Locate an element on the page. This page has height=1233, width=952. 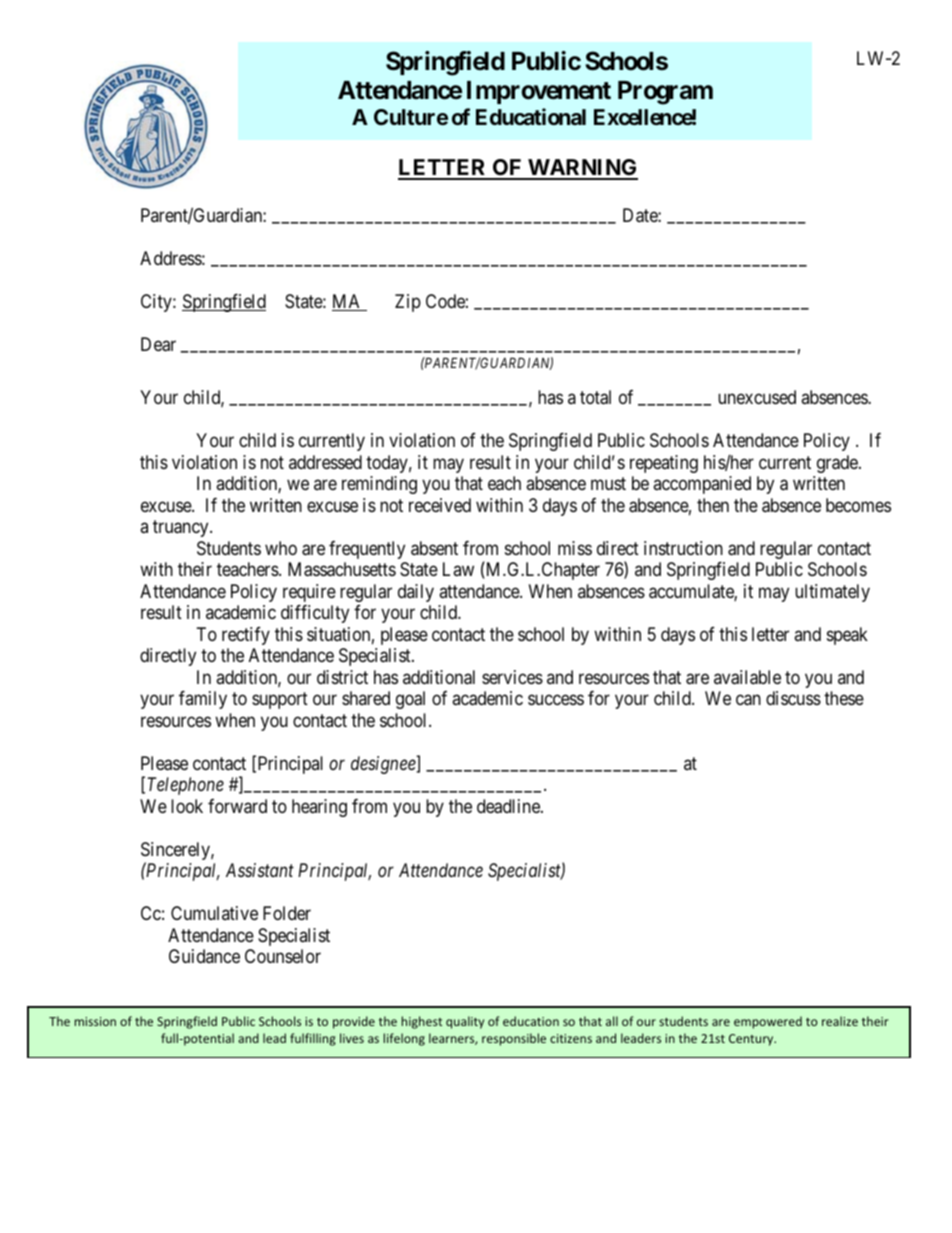
must is located at coordinates (608, 484).
